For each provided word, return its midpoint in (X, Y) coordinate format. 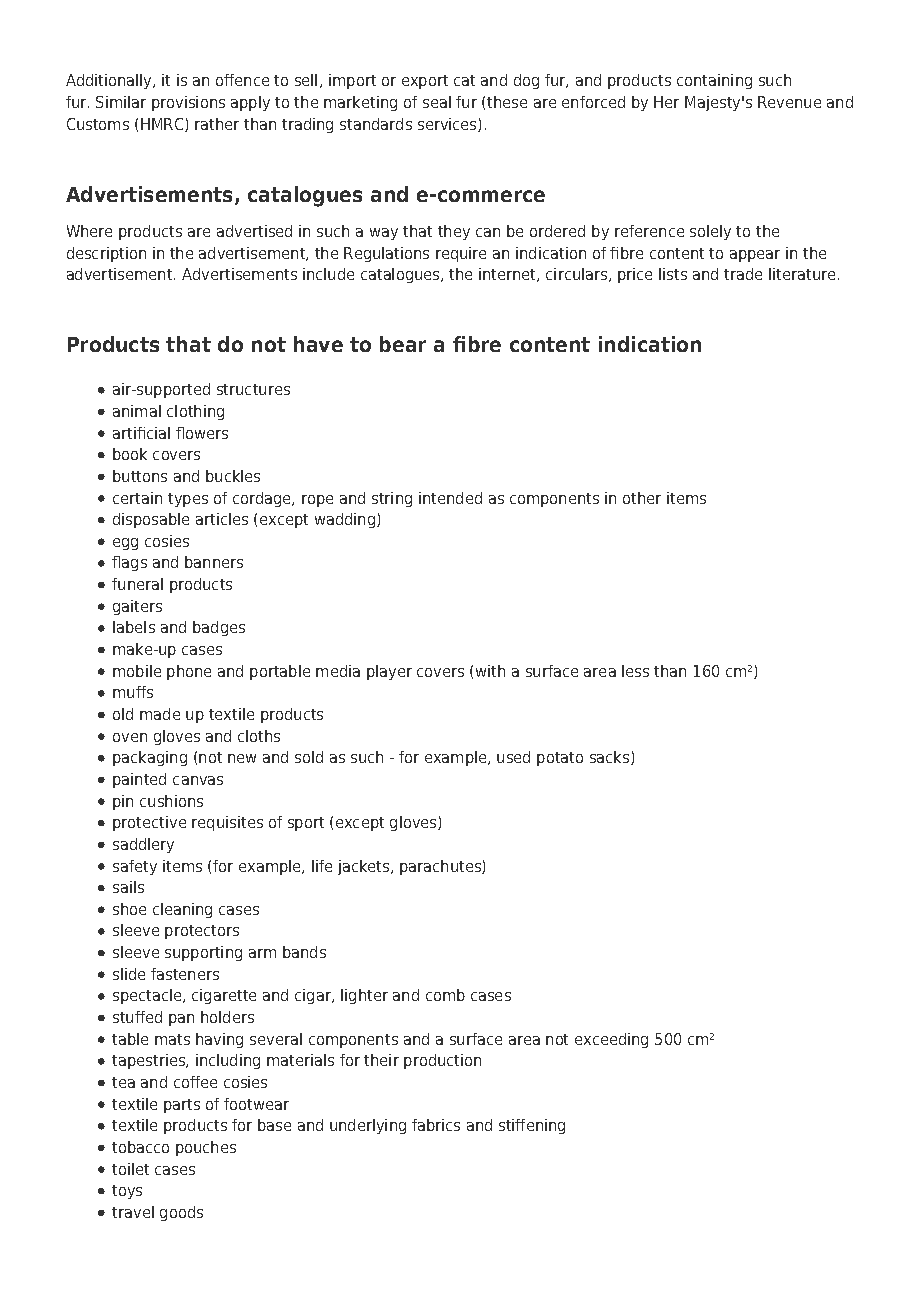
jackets (365, 867)
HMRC (163, 125)
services (448, 125)
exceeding (611, 1040)
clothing (195, 412)
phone (189, 672)
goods (181, 1213)
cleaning (182, 910)
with (490, 671)
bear (403, 344)
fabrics (436, 1125)
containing (714, 81)
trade (743, 274)
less (635, 671)
